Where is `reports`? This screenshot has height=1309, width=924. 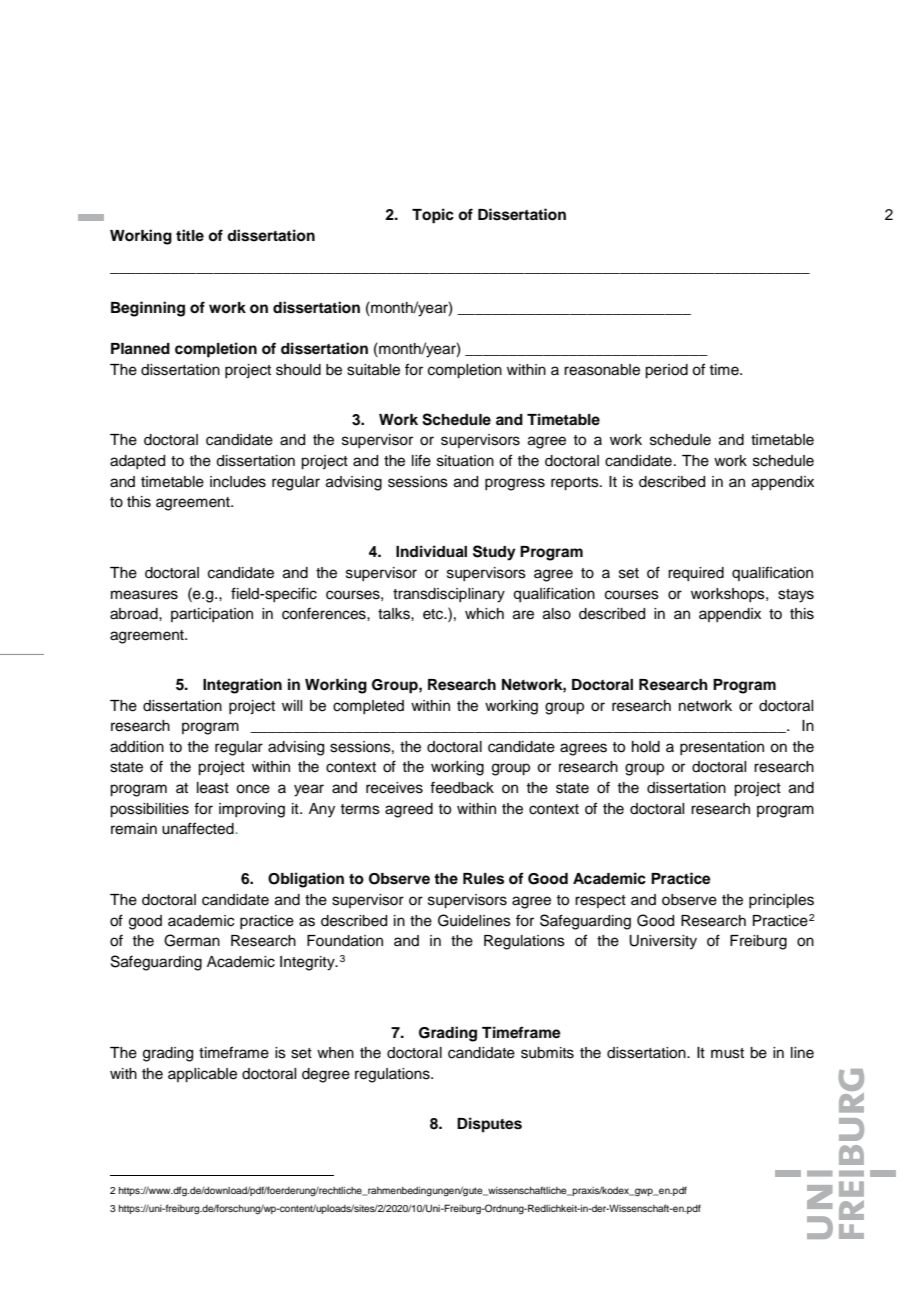
reports is located at coordinates (576, 484).
